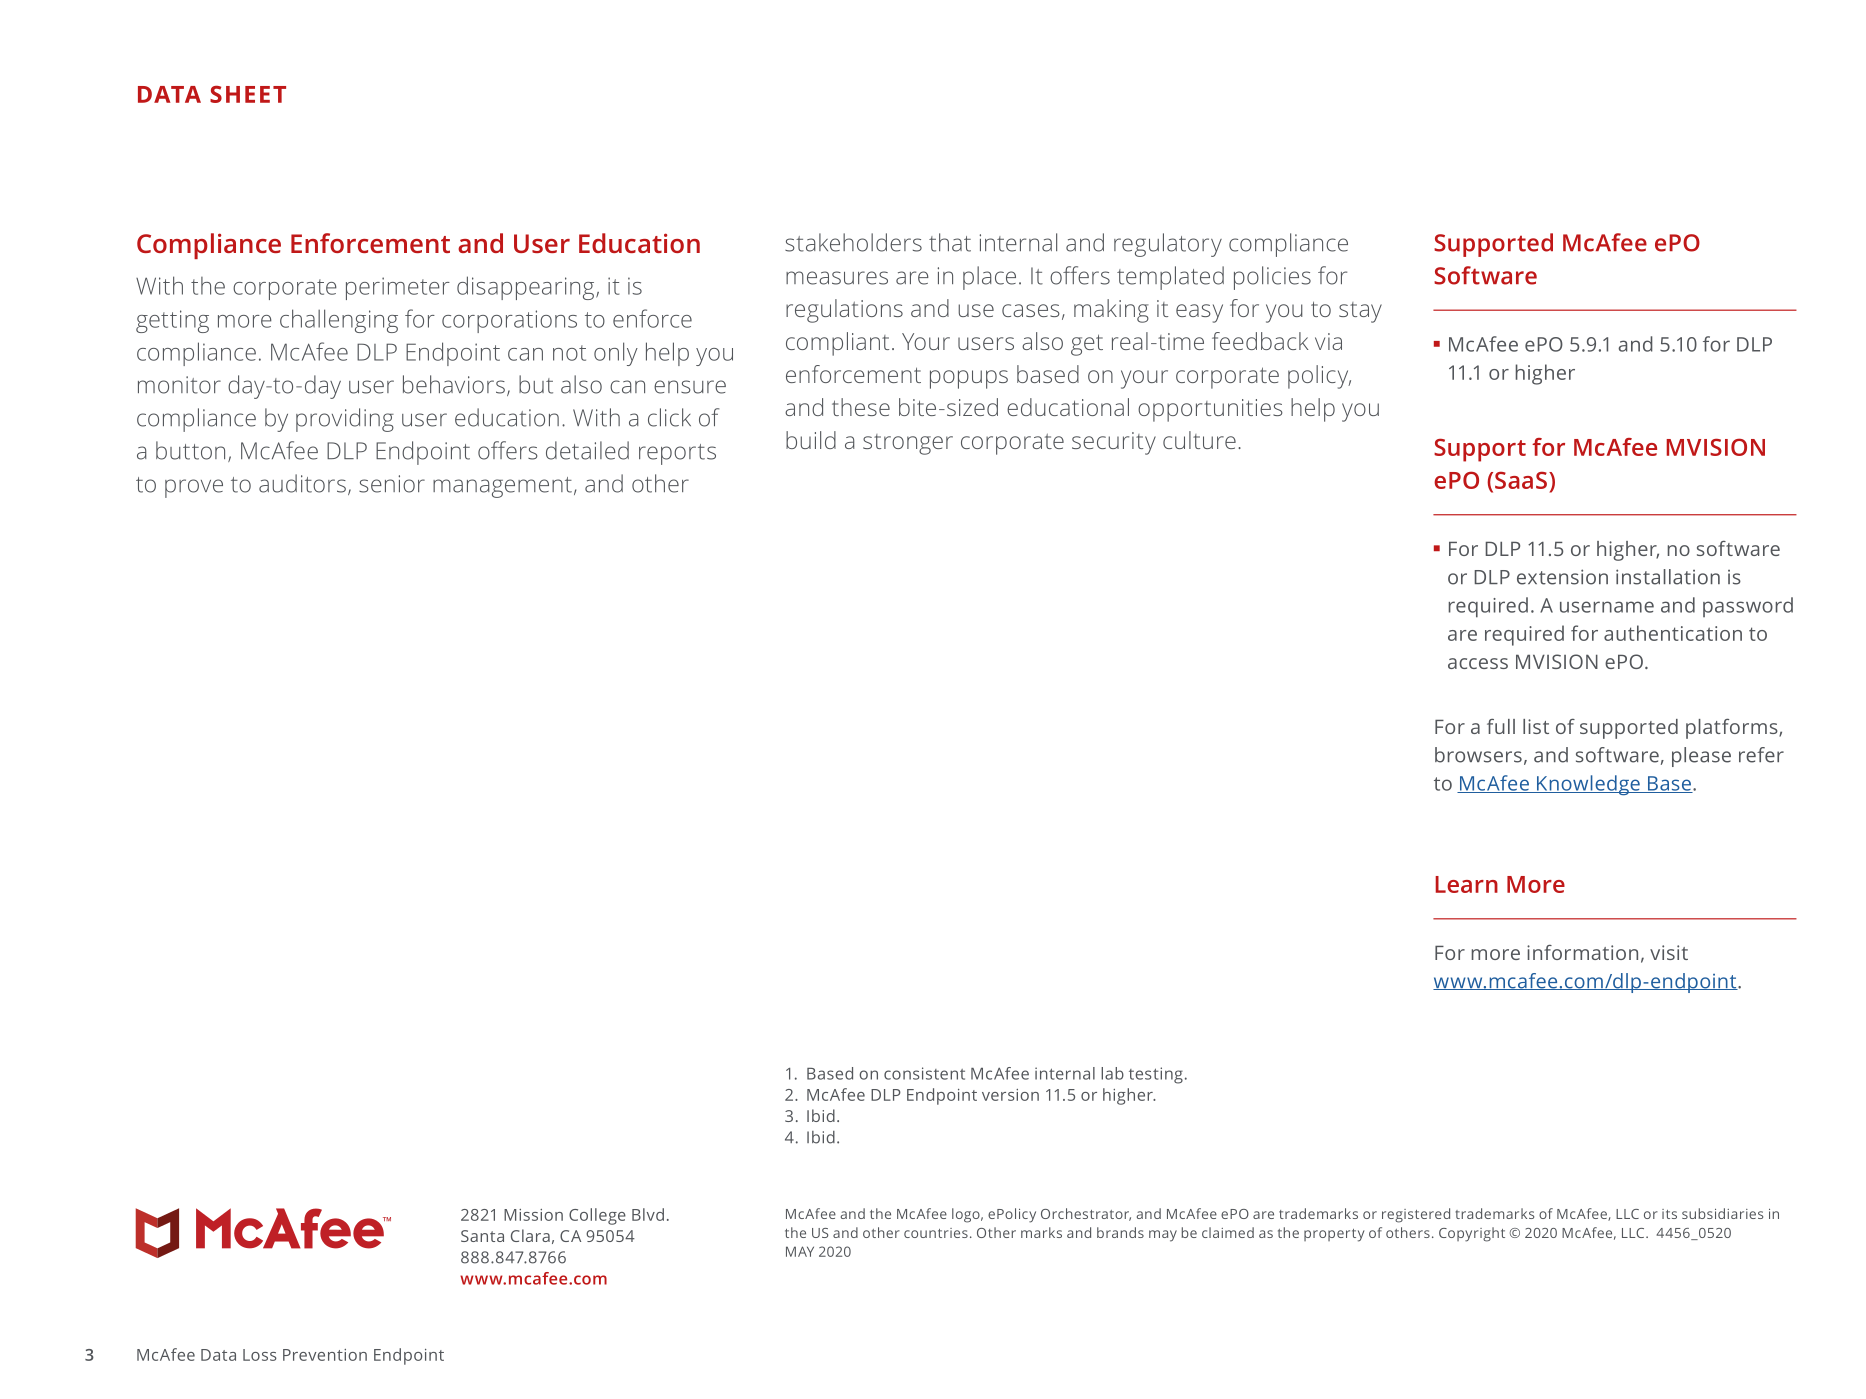 This page has height=1399, width=1866. Describe the element at coordinates (325, 1355) in the page. I see `Prevention` at that location.
